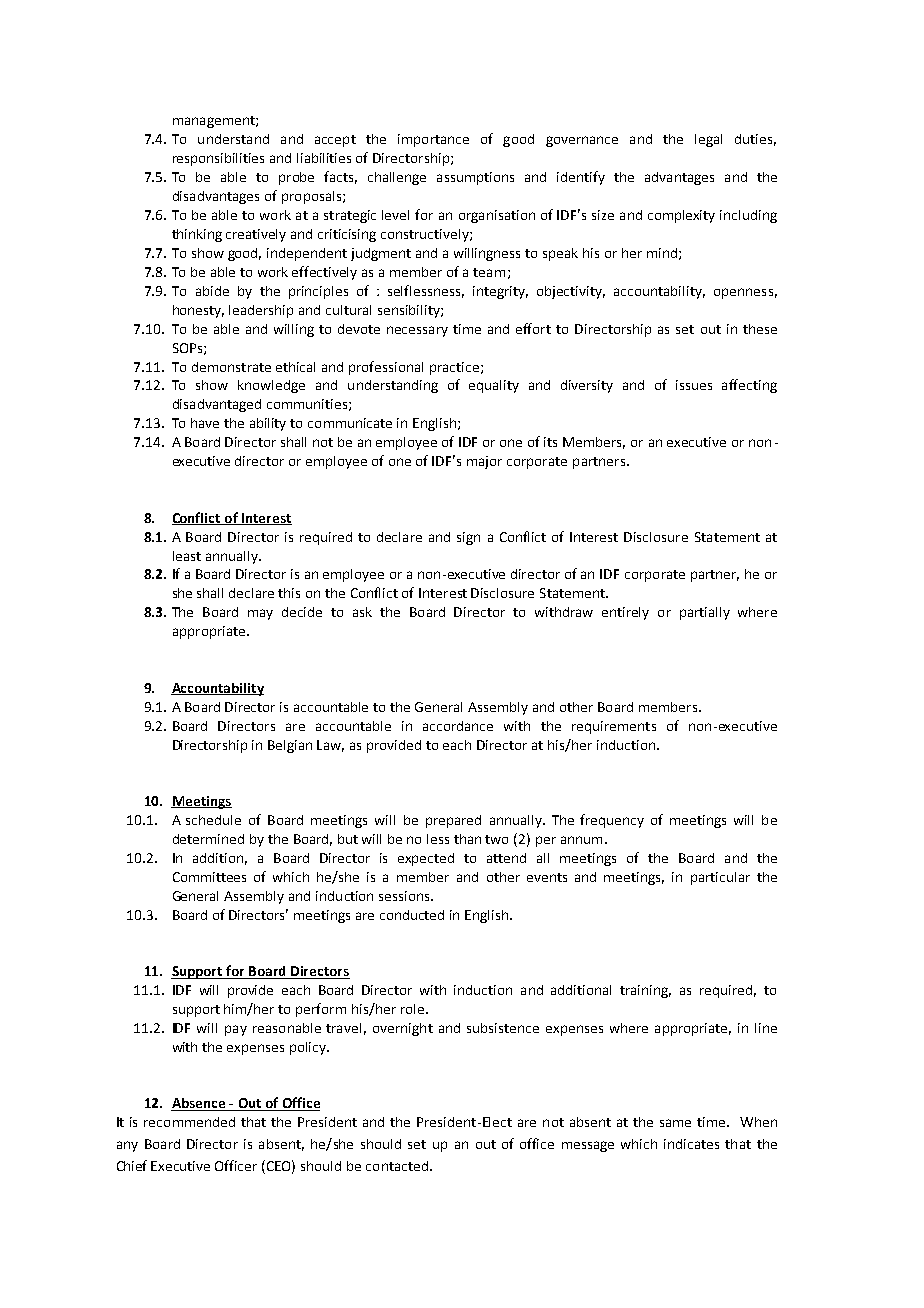 This page has width=924, height=1308. I want to click on recommended, so click(189, 1122).
